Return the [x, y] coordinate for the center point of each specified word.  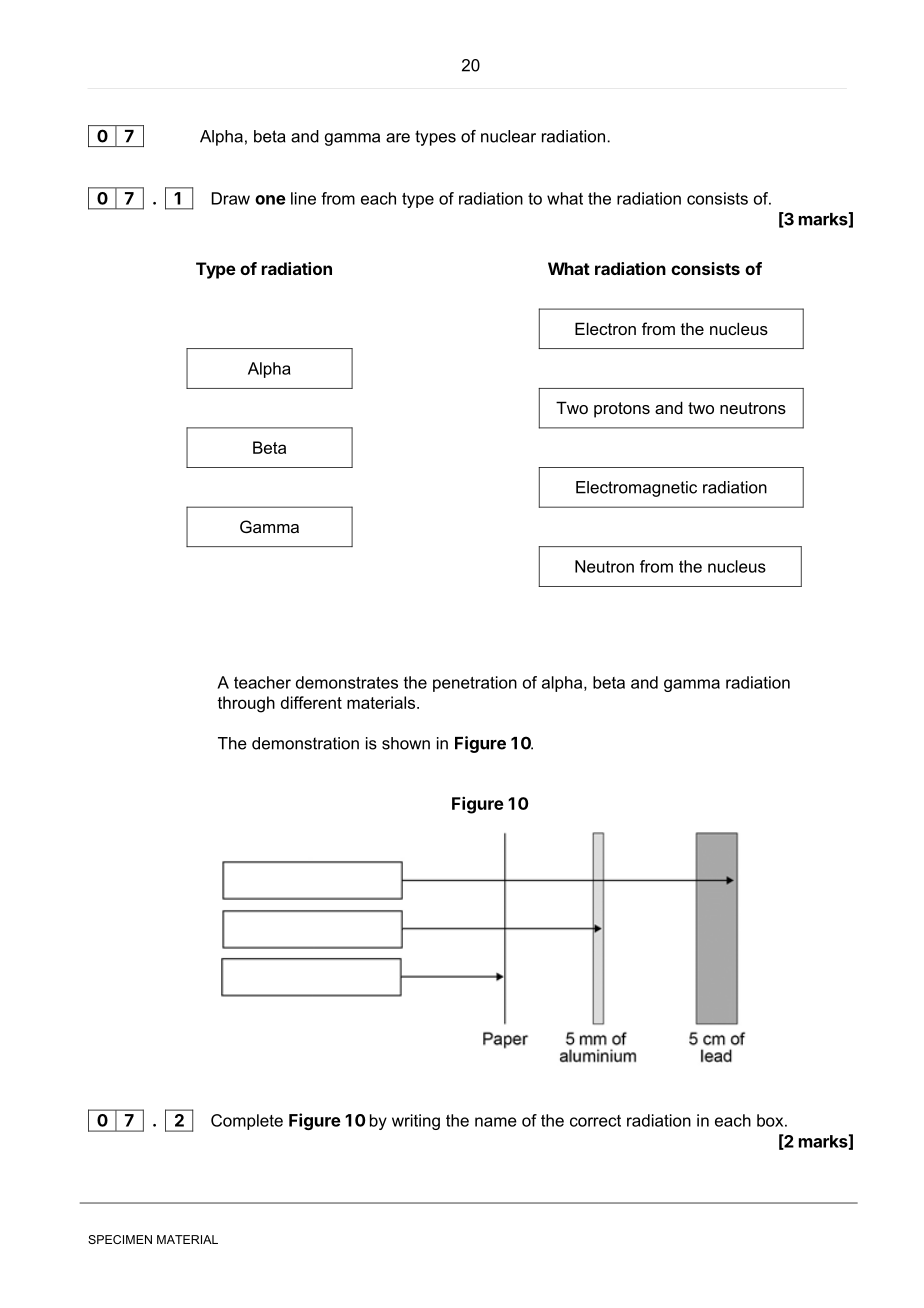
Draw [231, 198]
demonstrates [347, 682]
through [246, 704]
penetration [475, 684]
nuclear [508, 136]
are [398, 138]
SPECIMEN [120, 1239]
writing [416, 1122]
